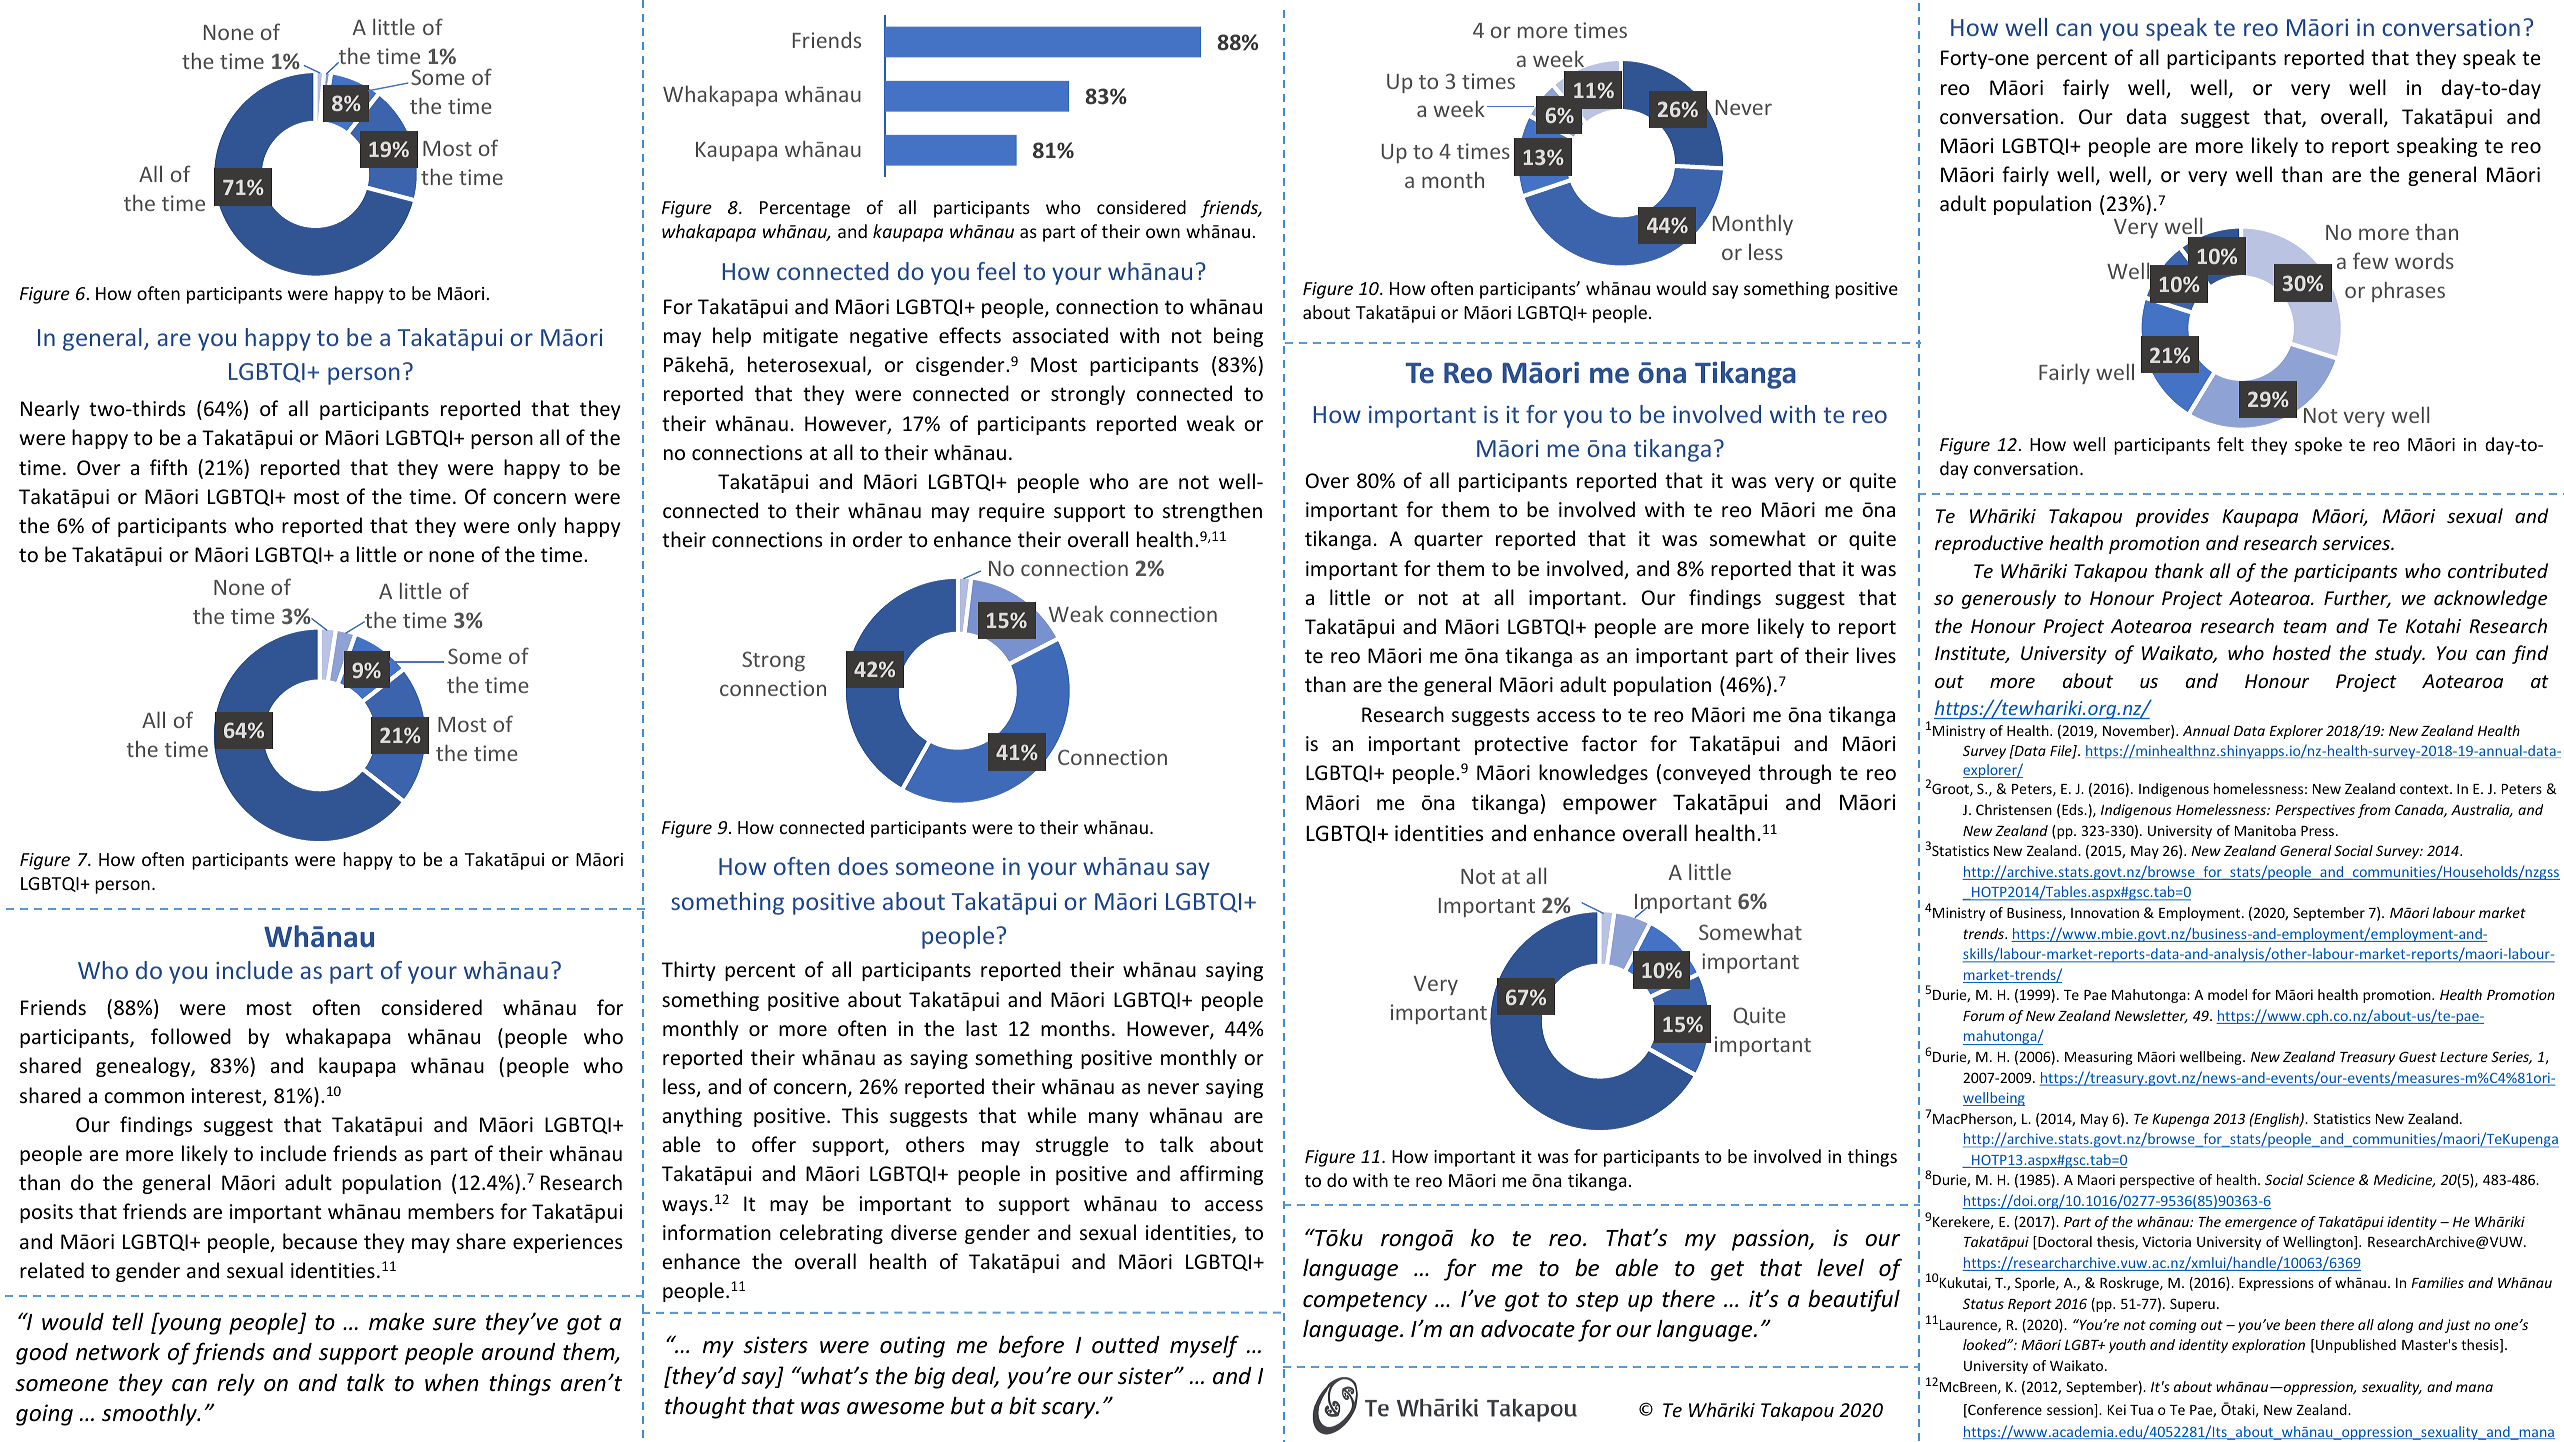  Describe the element at coordinates (537, 527) in the screenshot. I see `only` at that location.
